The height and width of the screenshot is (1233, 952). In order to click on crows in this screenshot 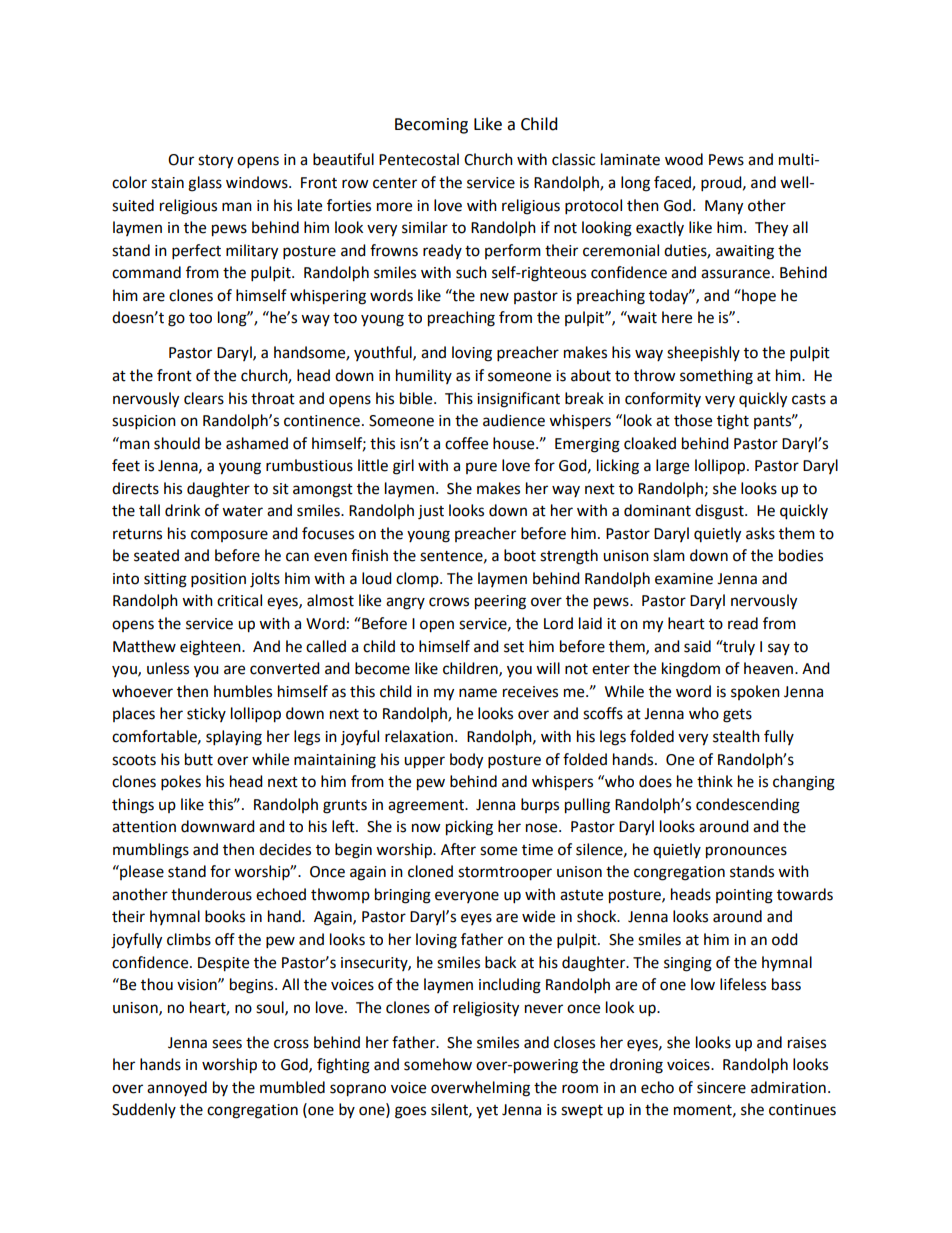, I will do `click(449, 602)`.
